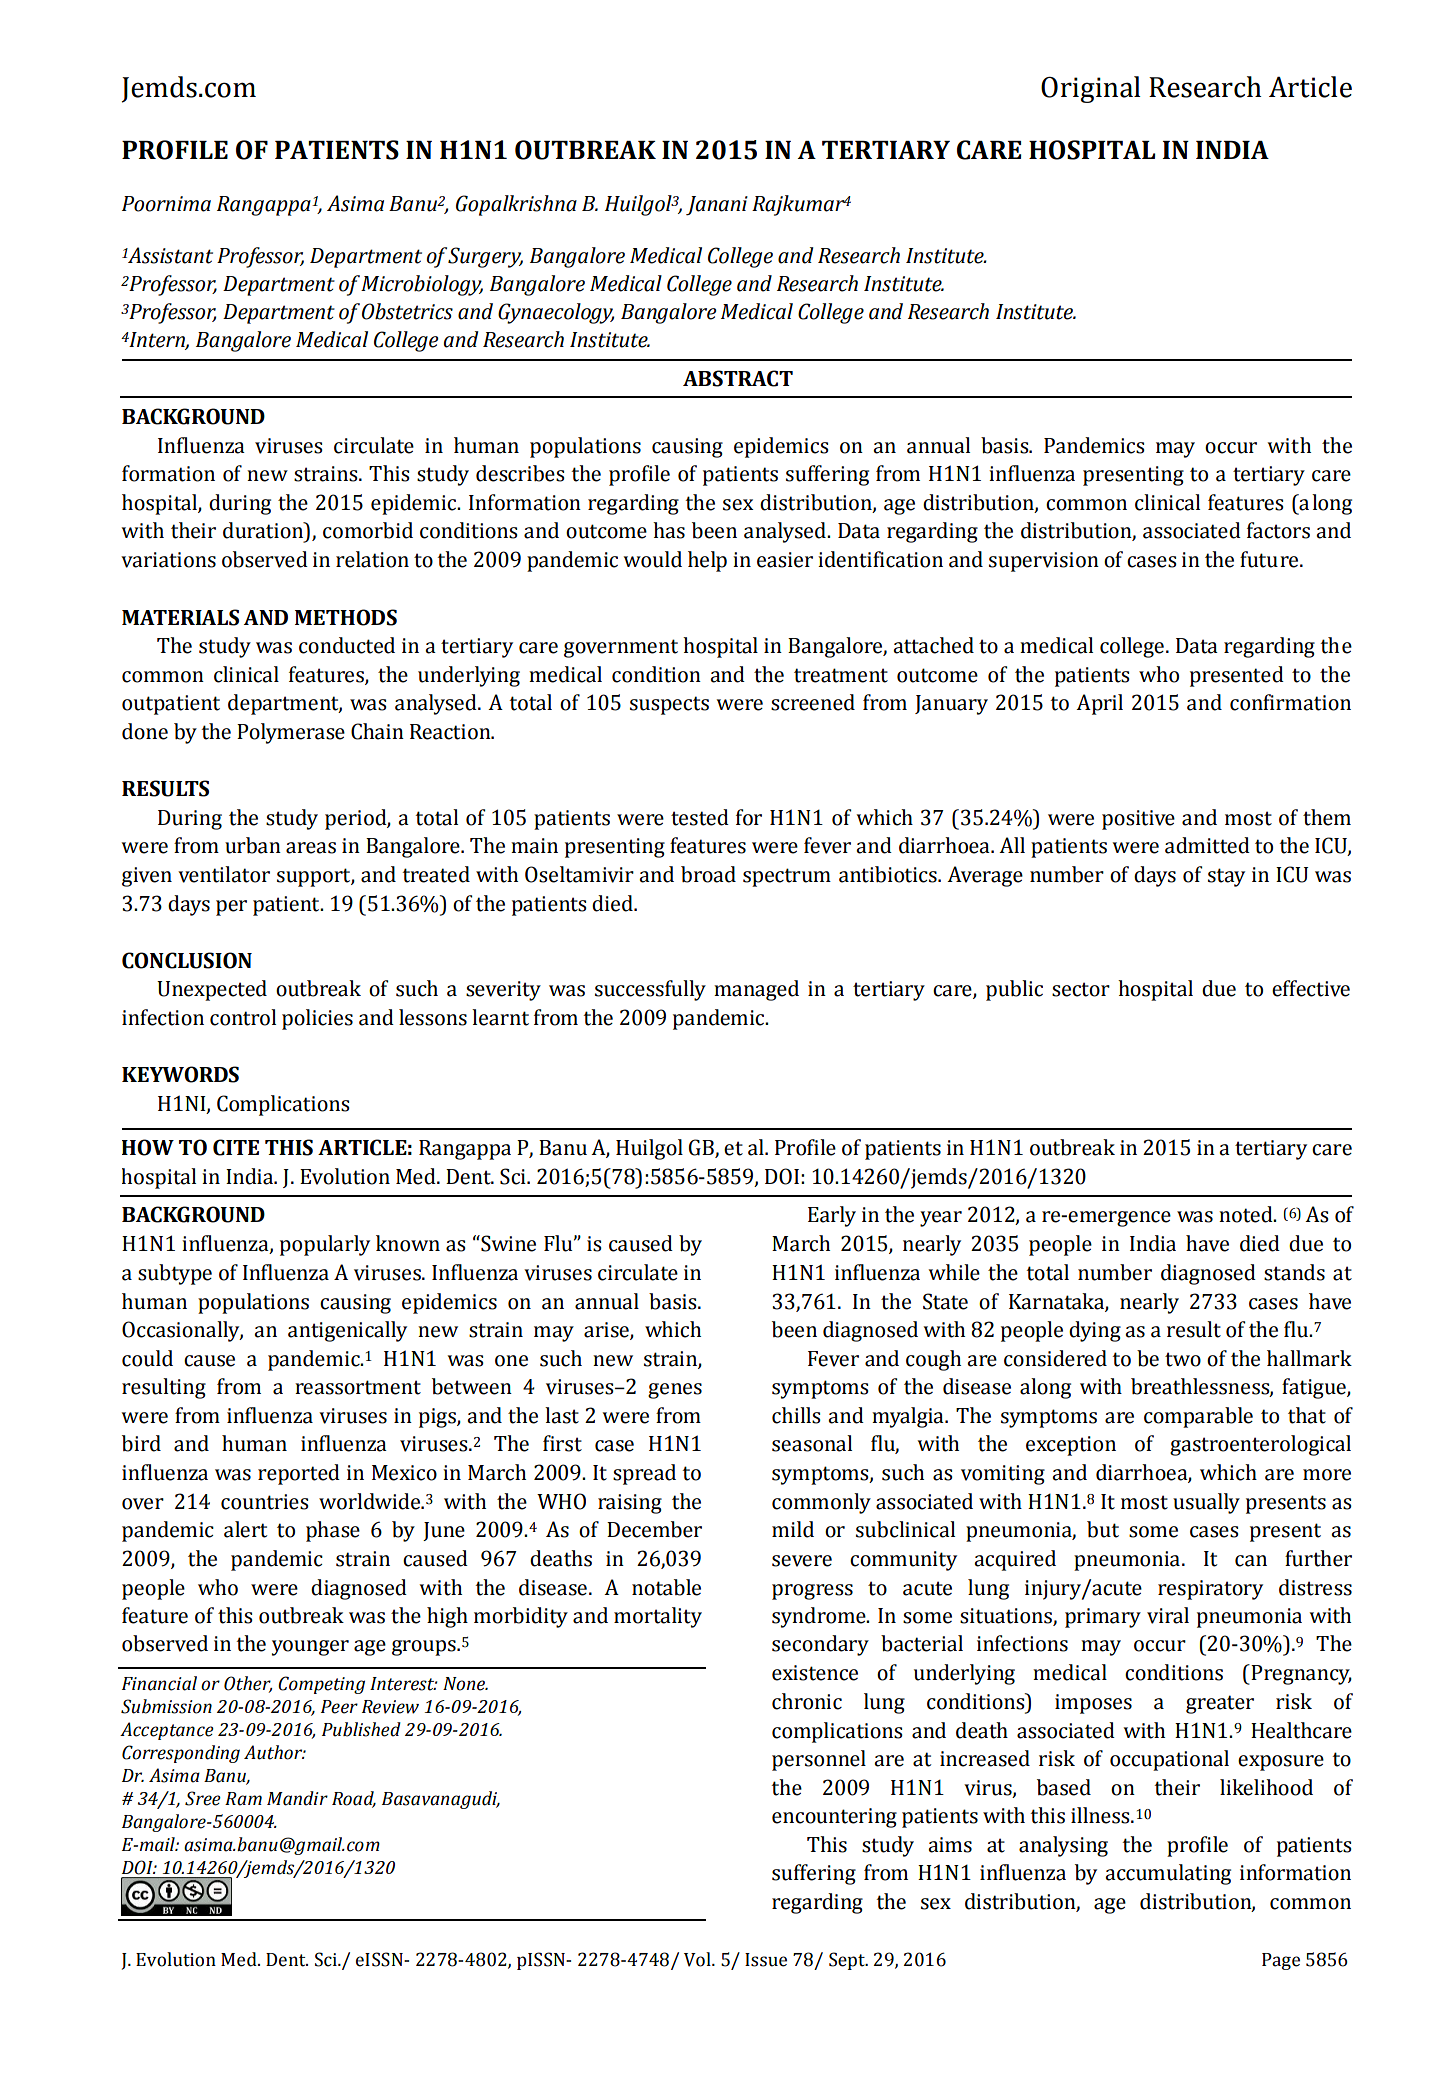 The height and width of the screenshot is (2080, 1456). What do you see at coordinates (325, 1245) in the screenshot?
I see `popularly` at bounding box center [325, 1245].
